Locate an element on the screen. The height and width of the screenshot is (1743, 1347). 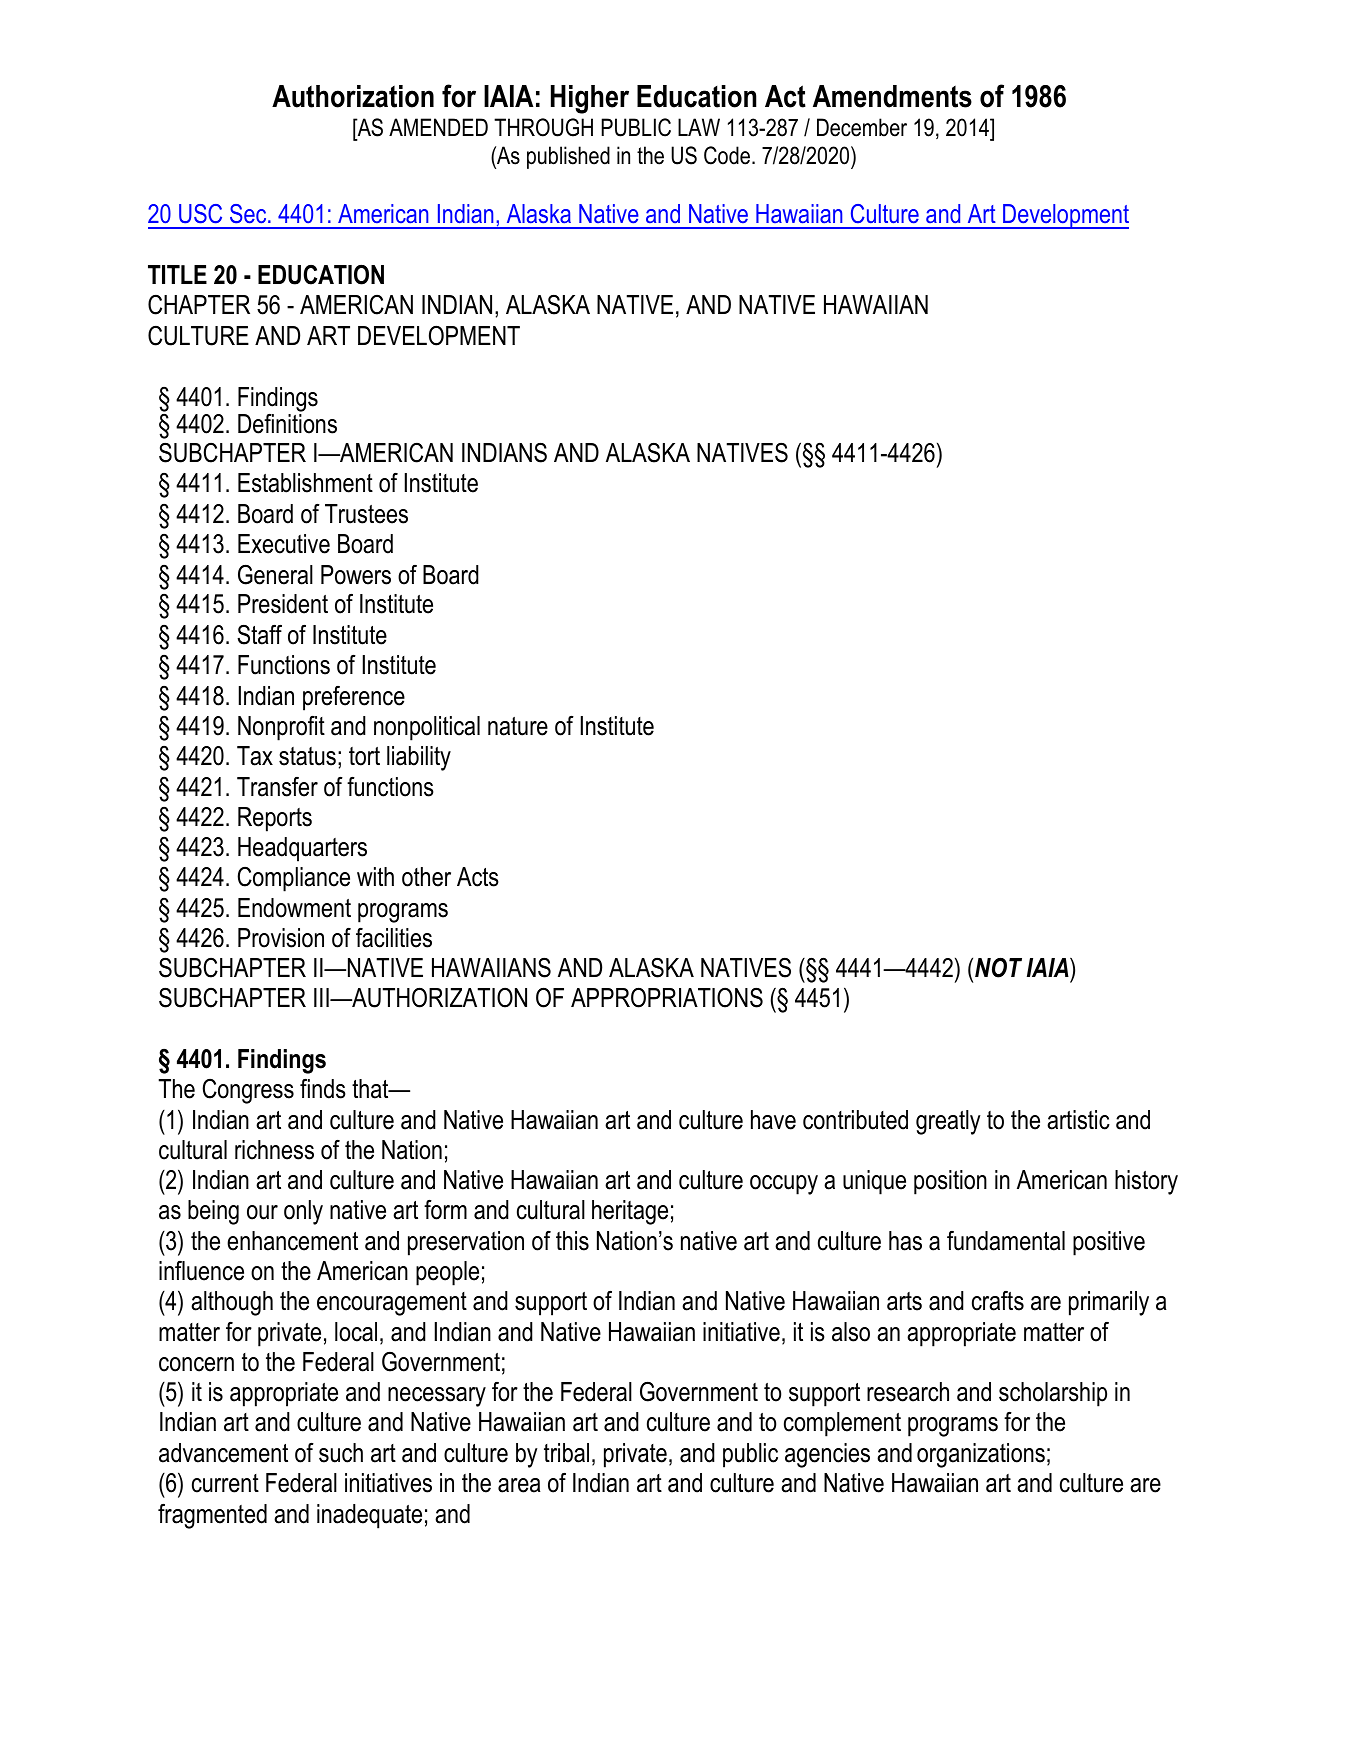
finds is located at coordinates (323, 1089).
